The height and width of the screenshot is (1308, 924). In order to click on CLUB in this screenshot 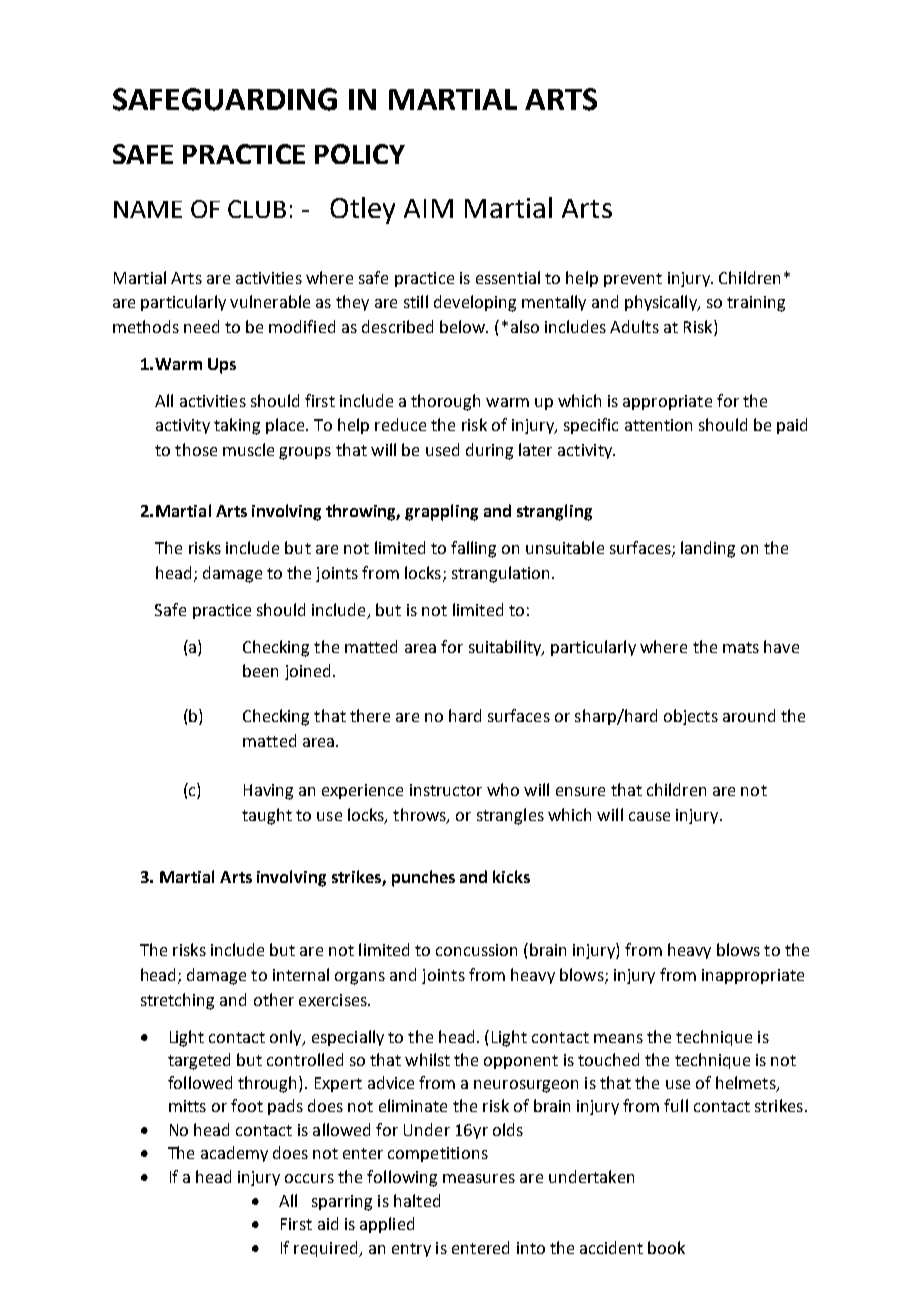, I will do `click(257, 209)`.
